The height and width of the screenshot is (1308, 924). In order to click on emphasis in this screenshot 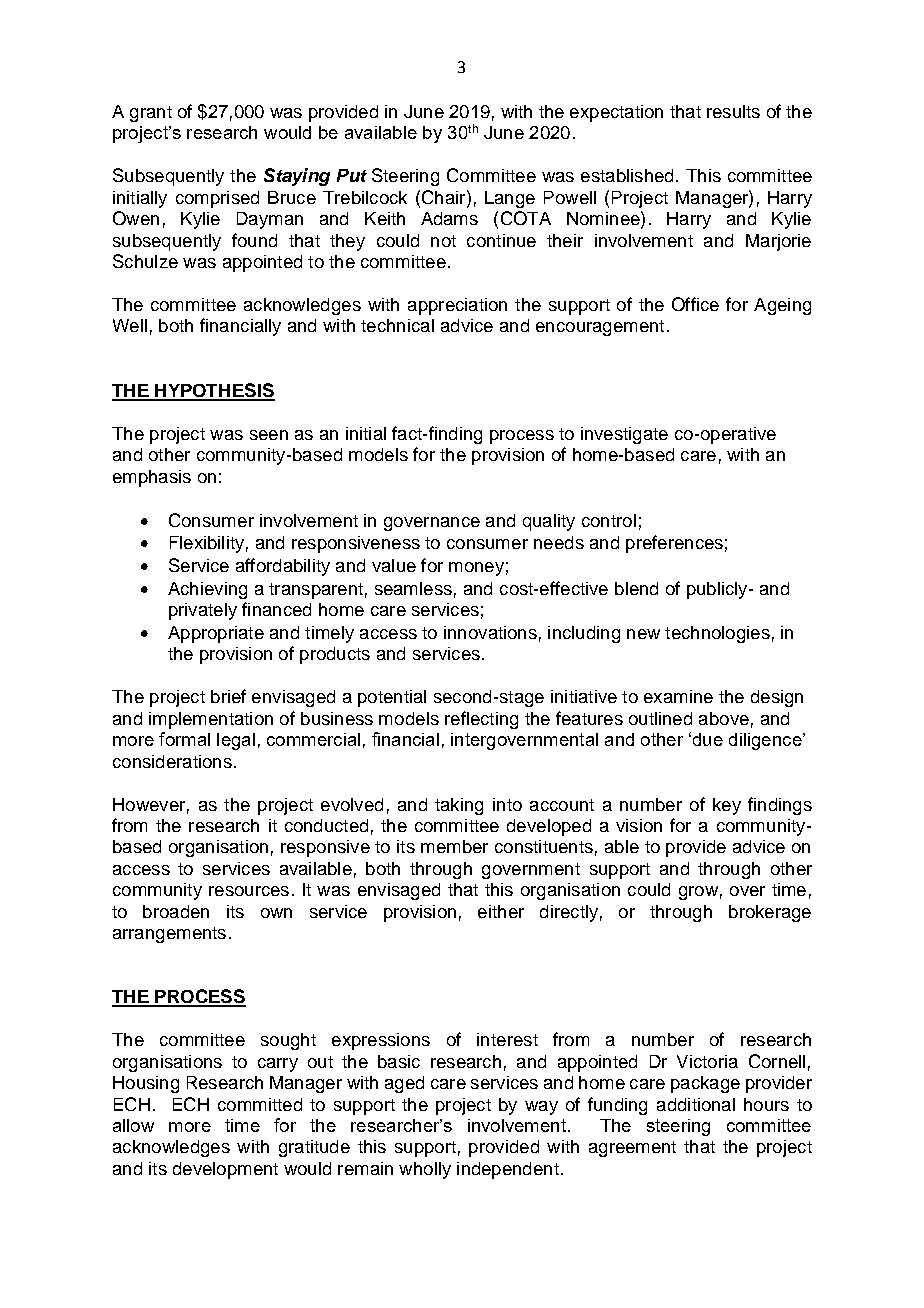, I will do `click(152, 478)`.
